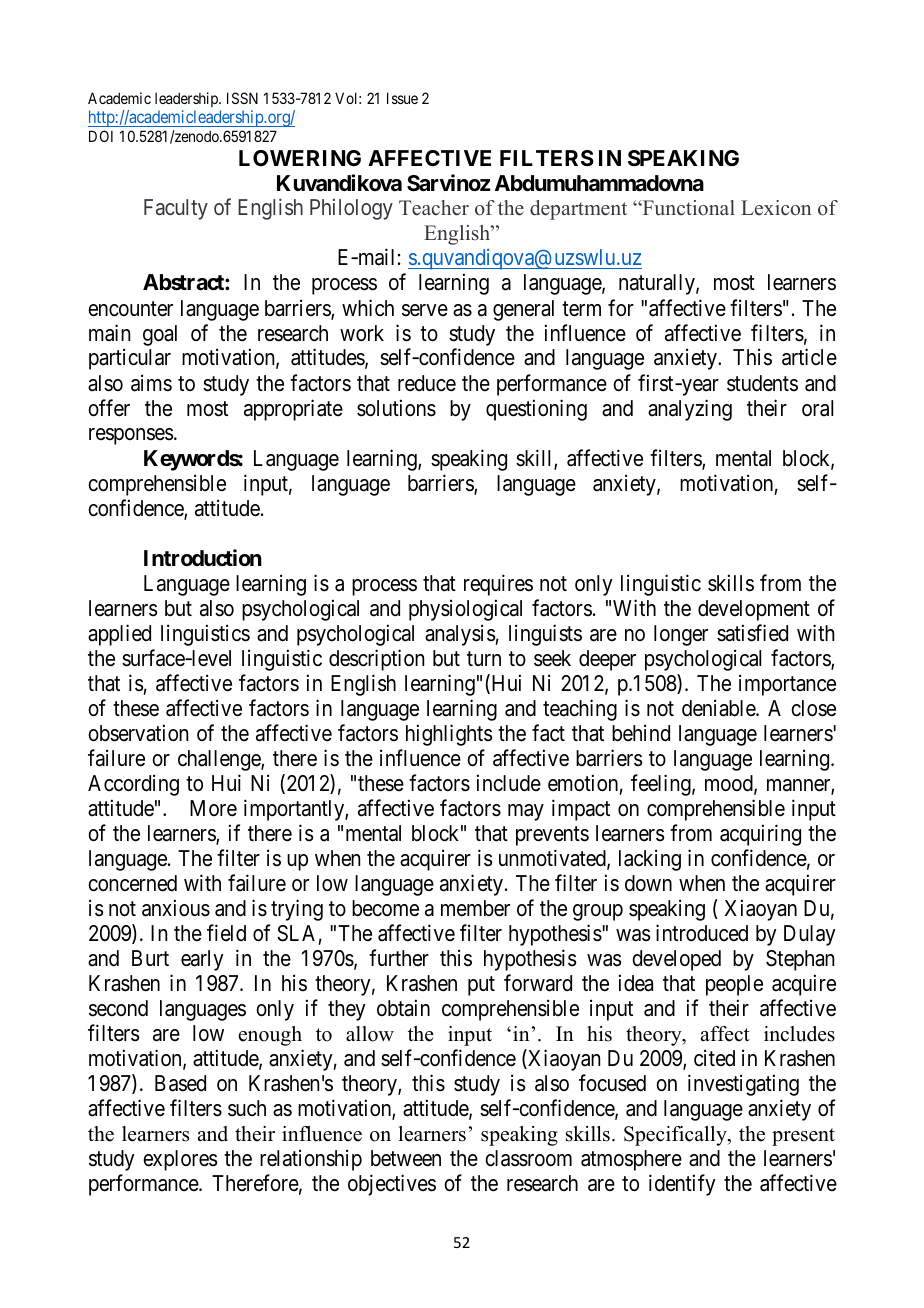  I want to click on between, so click(406, 1158).
